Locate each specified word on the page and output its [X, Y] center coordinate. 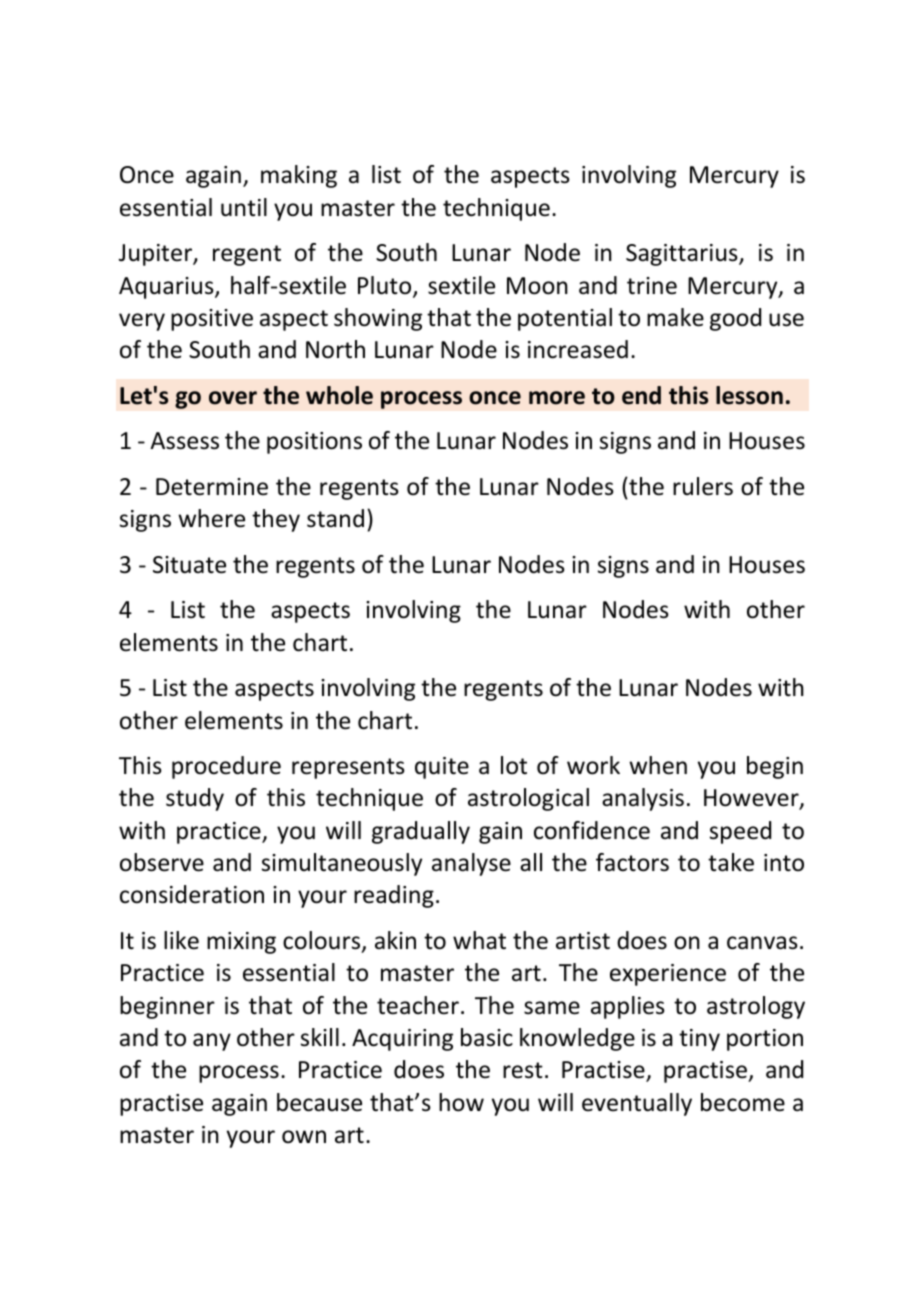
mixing [241, 943]
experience [668, 975]
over [233, 398]
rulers [703, 486]
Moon [537, 286]
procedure [226, 767]
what [479, 940]
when [658, 765]
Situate [189, 565]
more [557, 398]
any [212, 1042]
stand [335, 518]
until [244, 207]
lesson [749, 395]
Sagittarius [683, 255]
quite [442, 768]
